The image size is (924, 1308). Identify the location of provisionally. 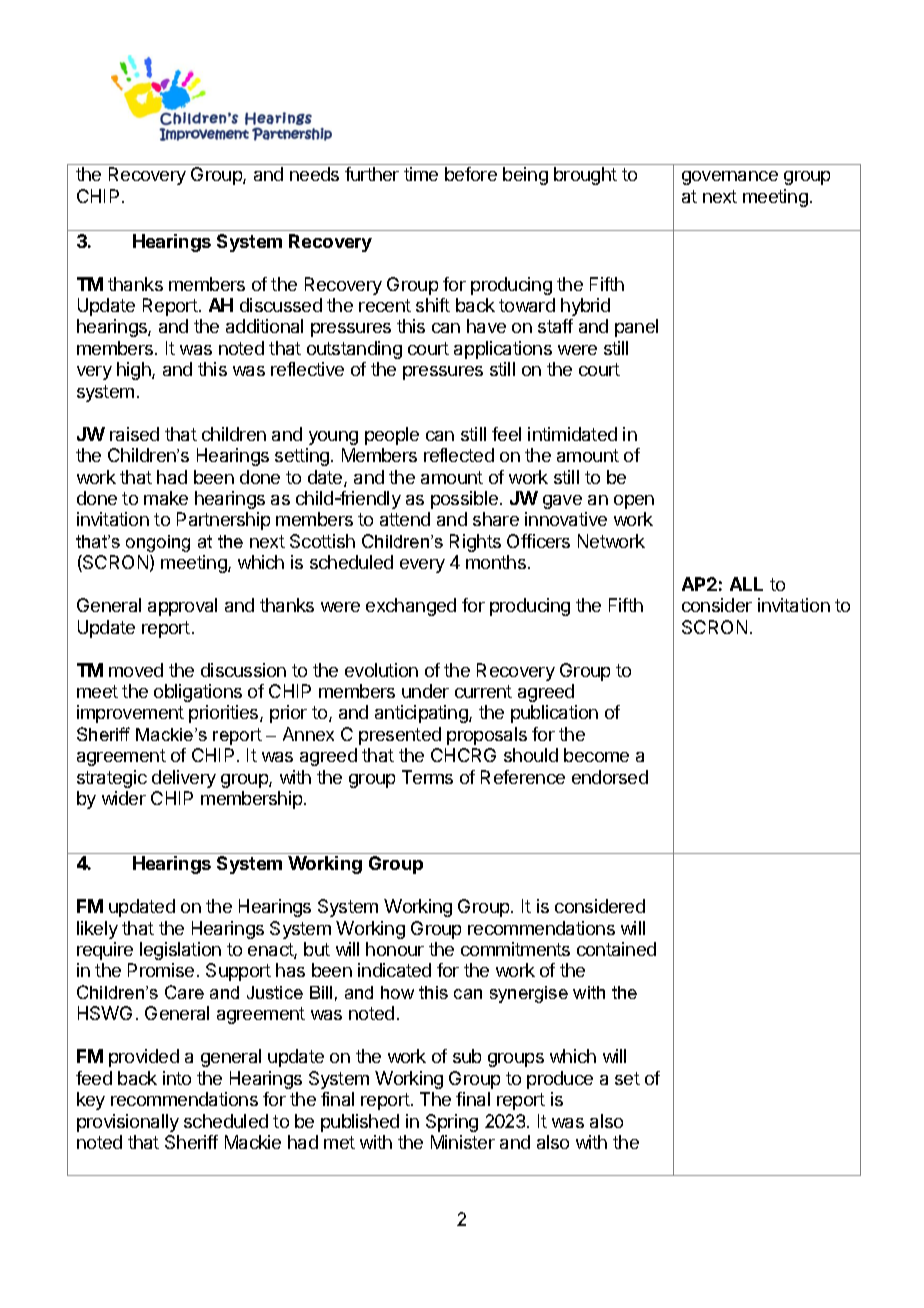
(128, 1123).
